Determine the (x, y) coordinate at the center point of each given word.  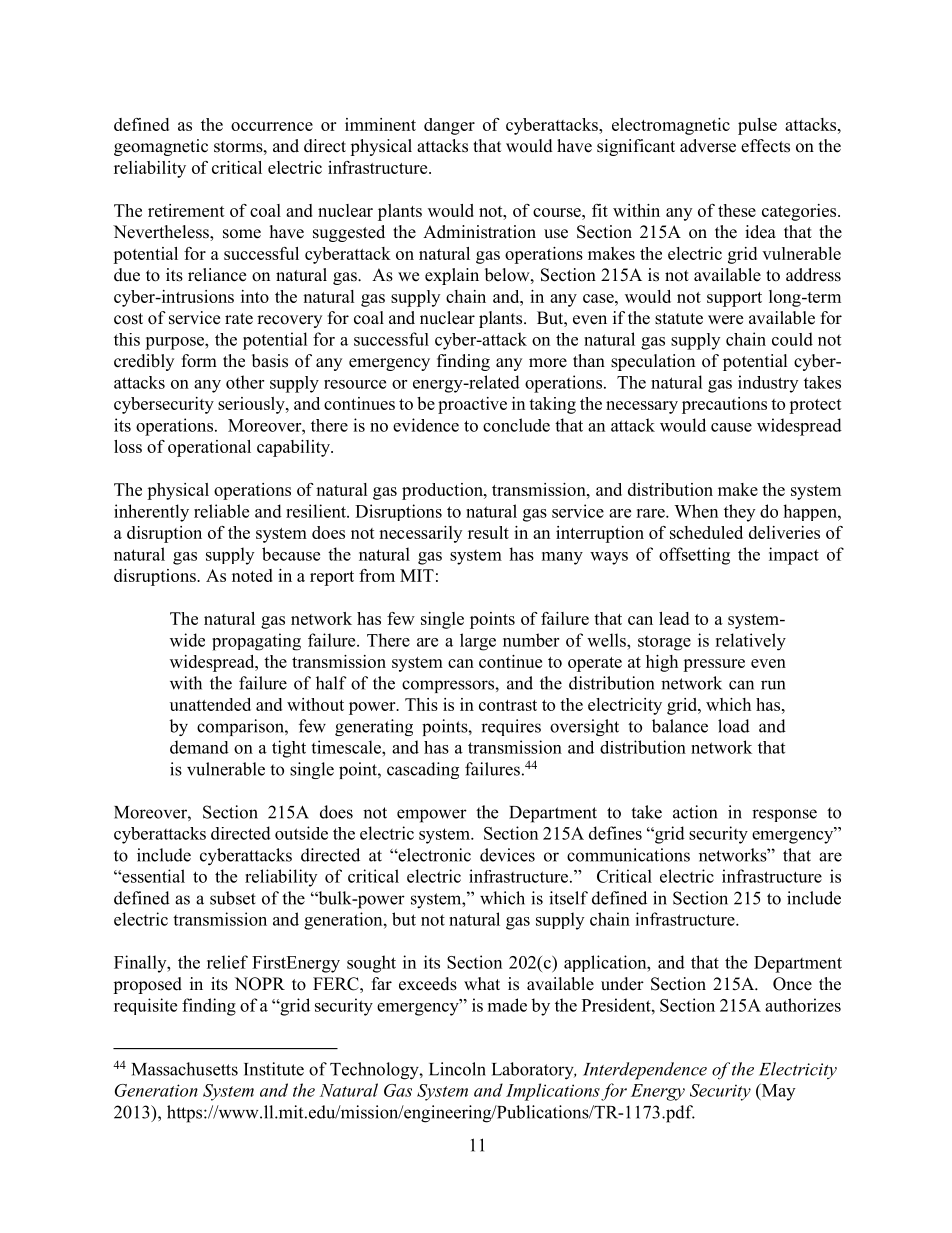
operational (209, 448)
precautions (724, 405)
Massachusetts (185, 1069)
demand (199, 747)
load (734, 726)
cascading (423, 770)
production (443, 491)
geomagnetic (161, 147)
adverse (708, 146)
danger (449, 126)
